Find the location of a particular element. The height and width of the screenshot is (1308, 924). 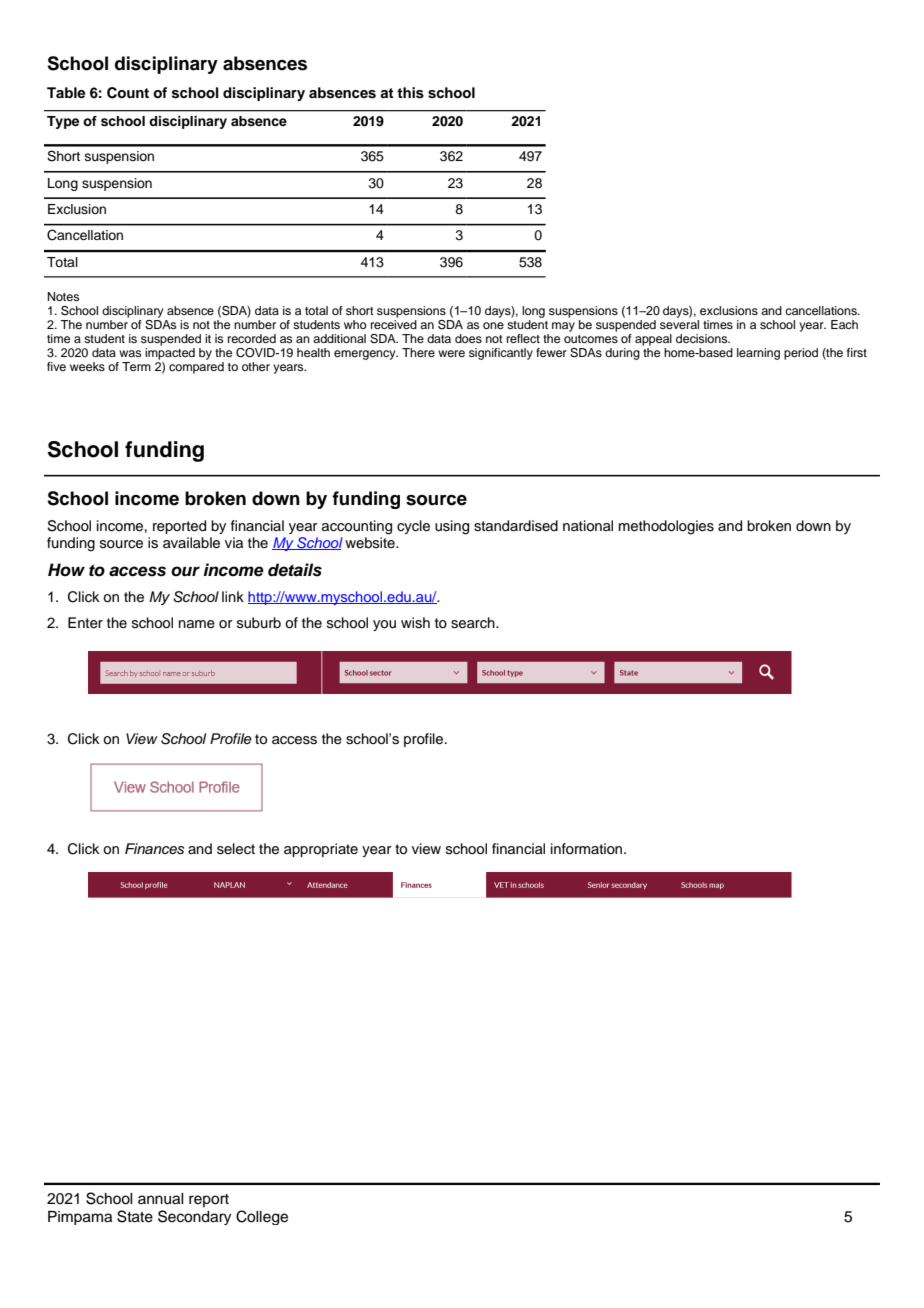

available is located at coordinates (191, 543).
